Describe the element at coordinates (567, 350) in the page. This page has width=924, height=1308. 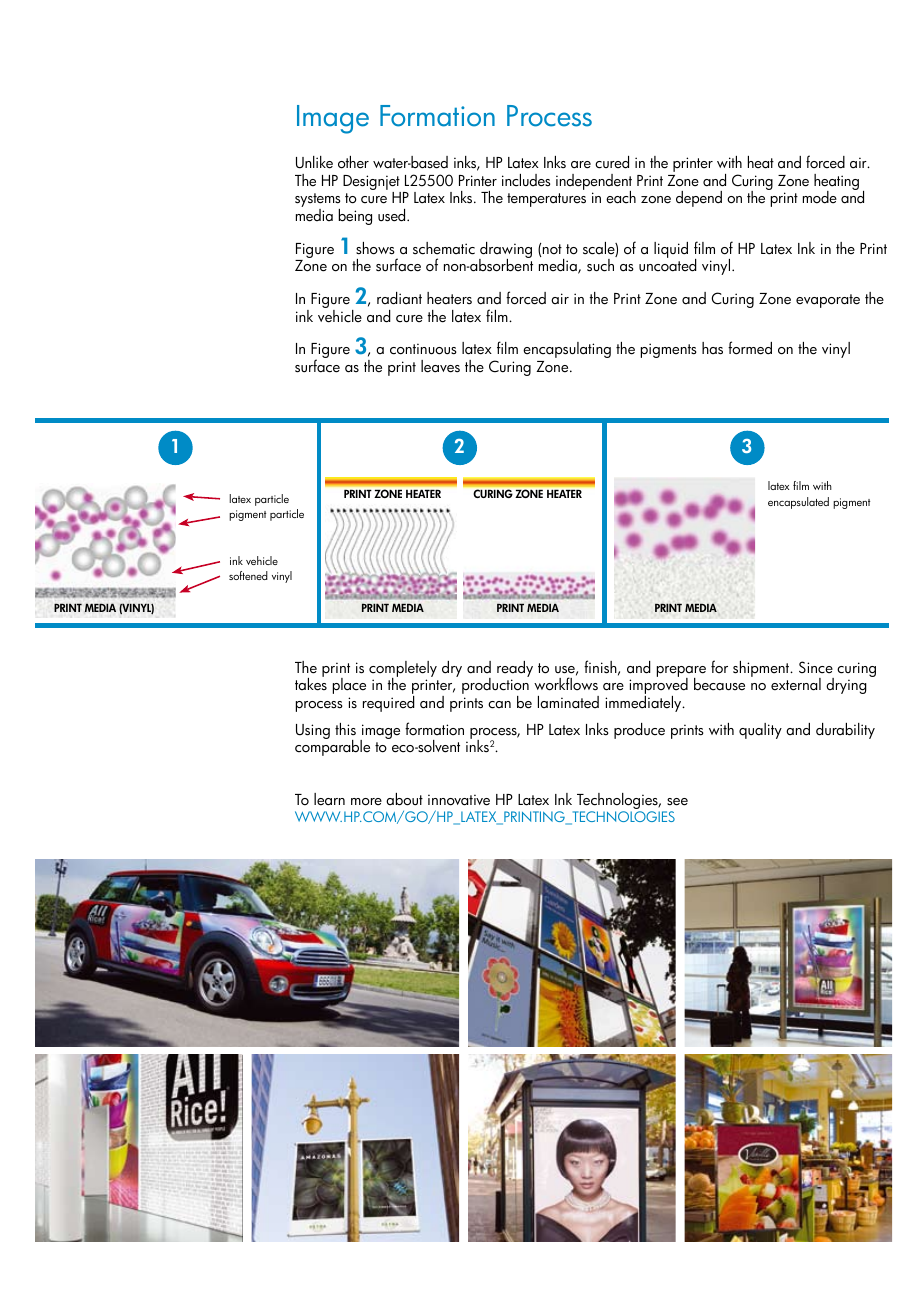
I see `encapsulating` at that location.
